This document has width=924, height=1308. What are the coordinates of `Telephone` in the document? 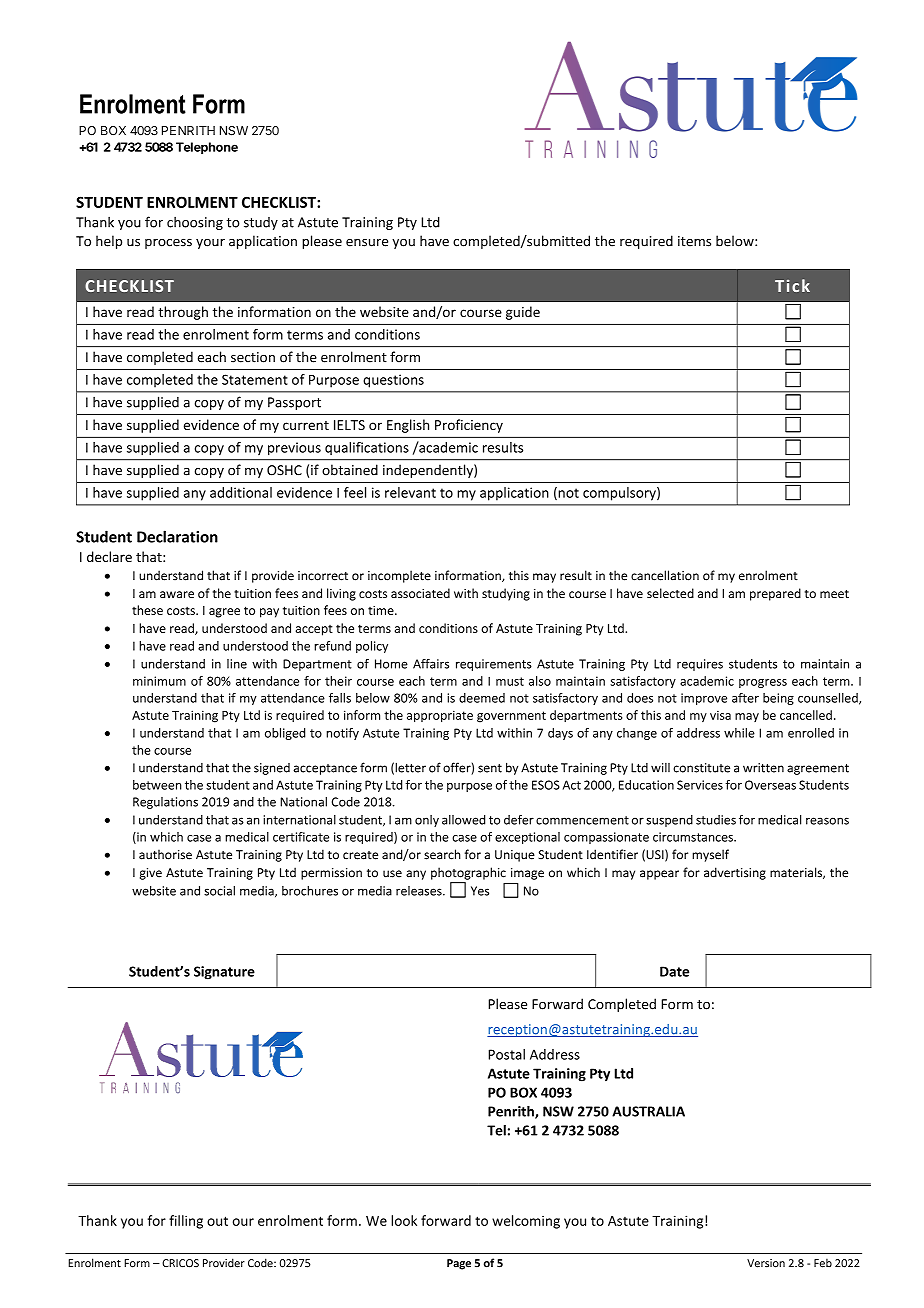 It's located at (207, 148).
